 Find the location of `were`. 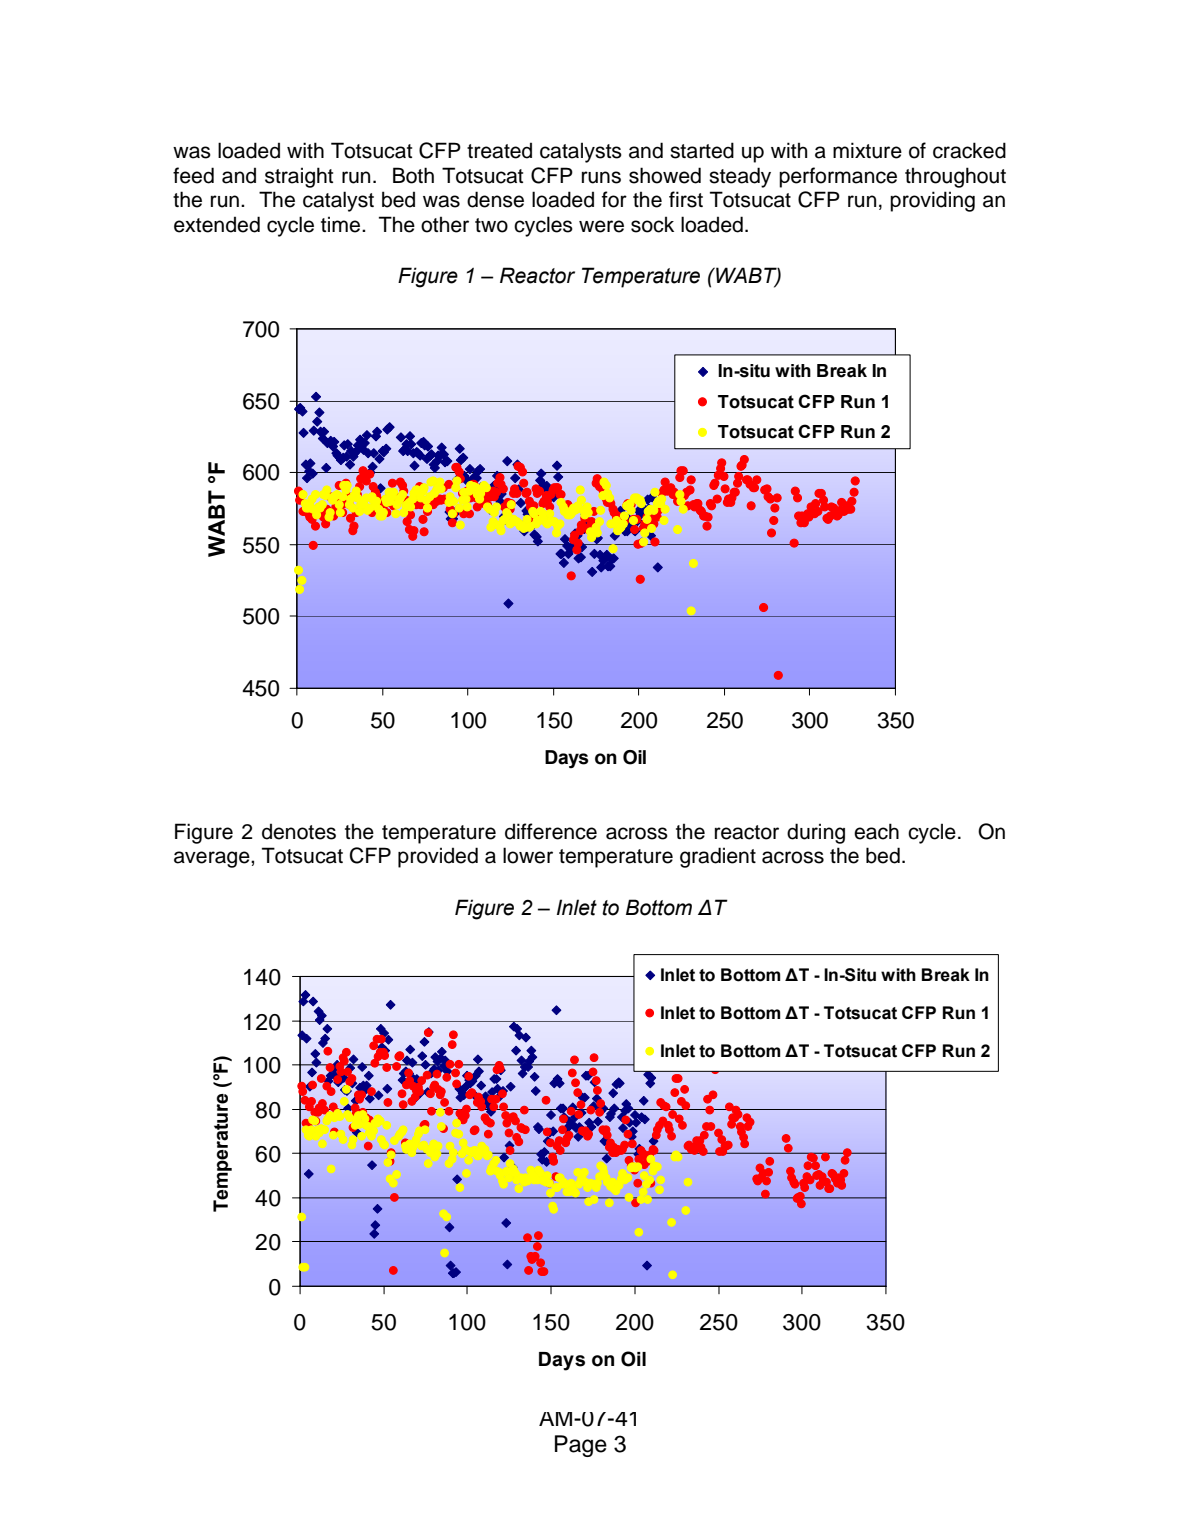

were is located at coordinates (601, 226).
